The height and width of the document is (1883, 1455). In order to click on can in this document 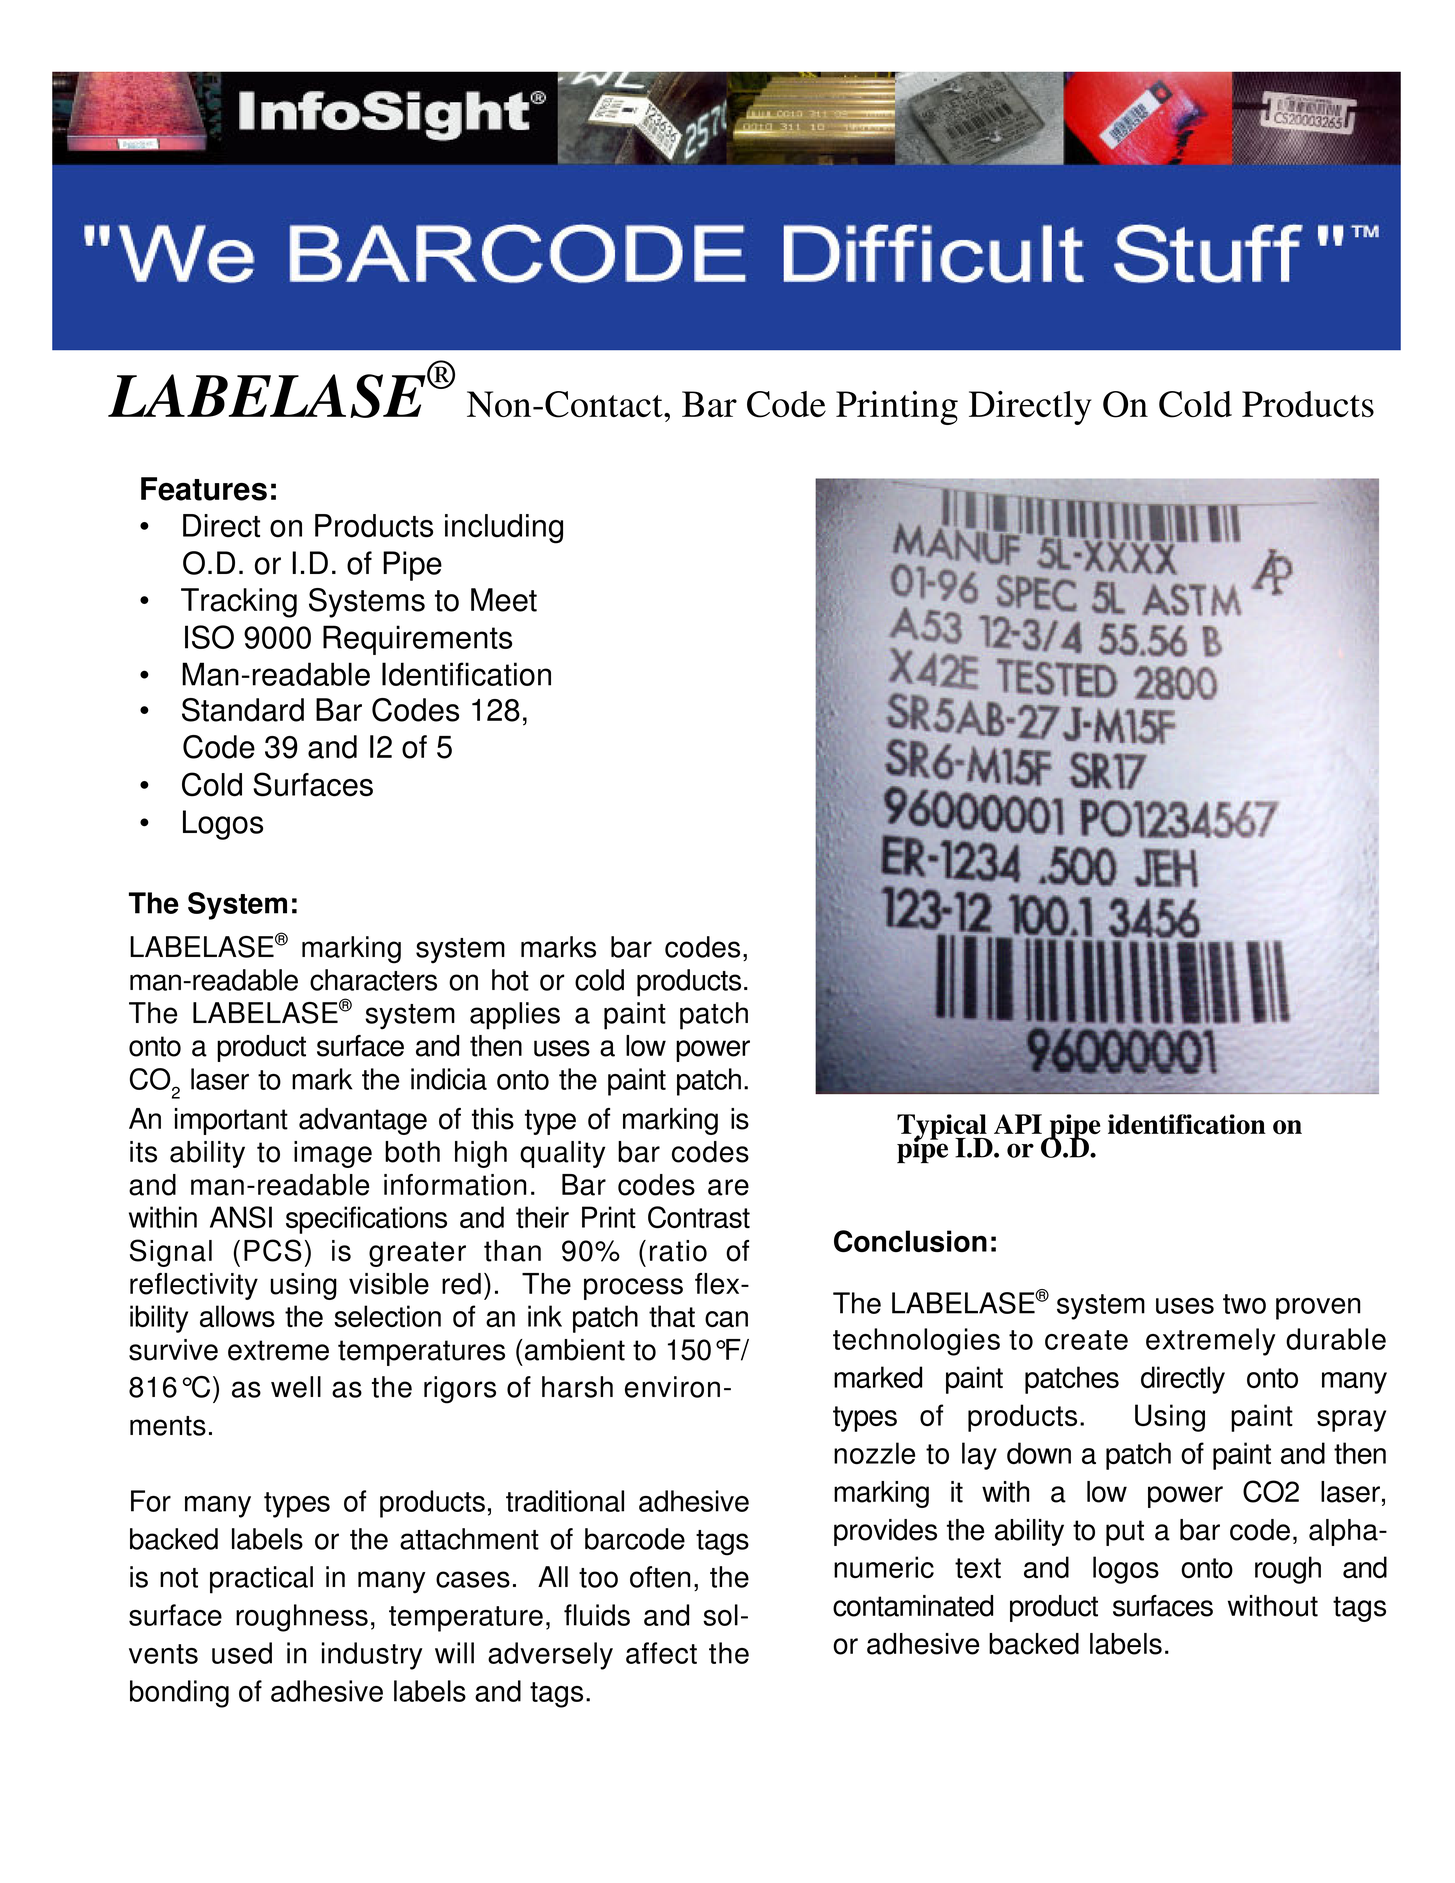, I will do `click(726, 1319)`.
